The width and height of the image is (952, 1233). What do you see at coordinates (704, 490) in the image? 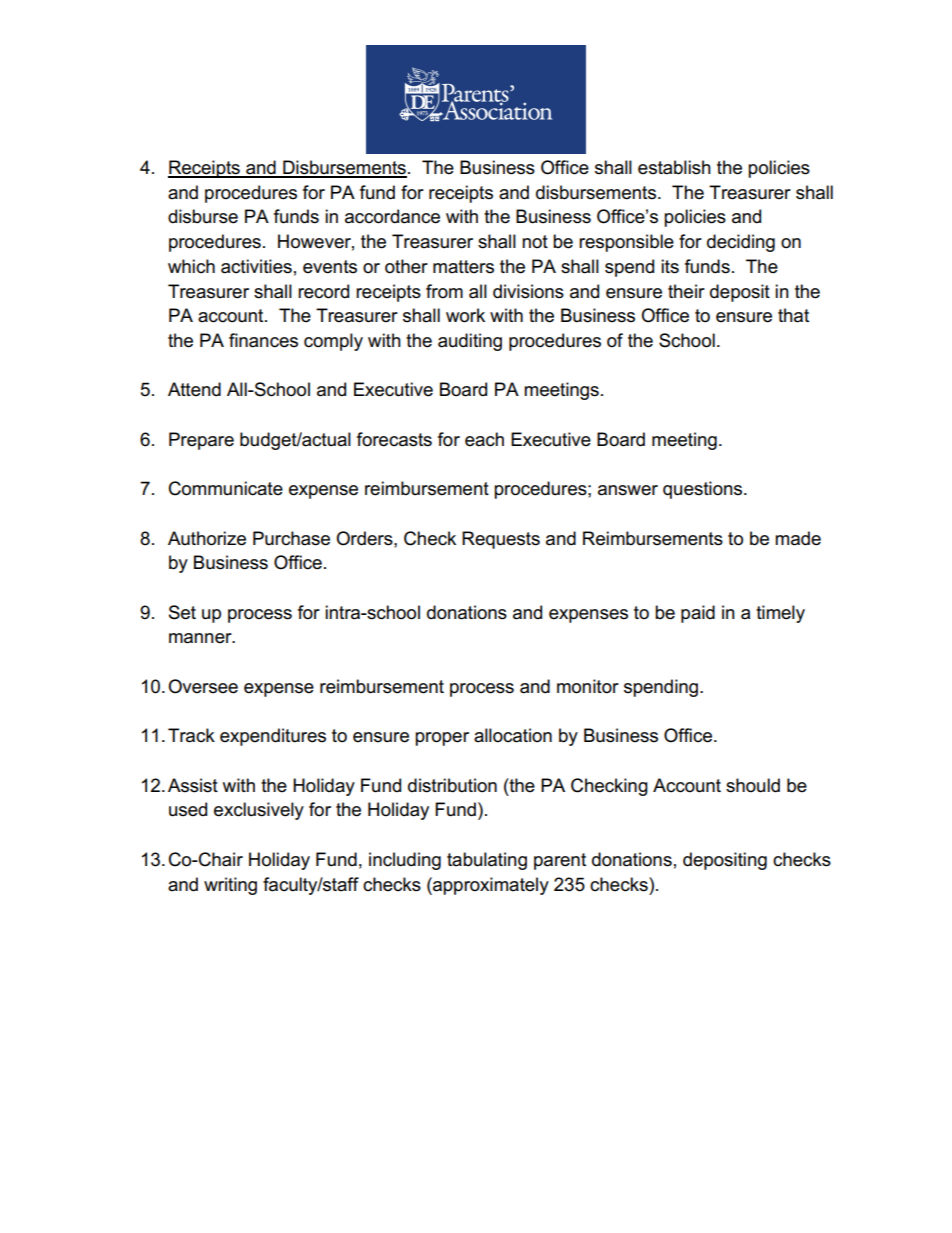
I see `questions` at bounding box center [704, 490].
